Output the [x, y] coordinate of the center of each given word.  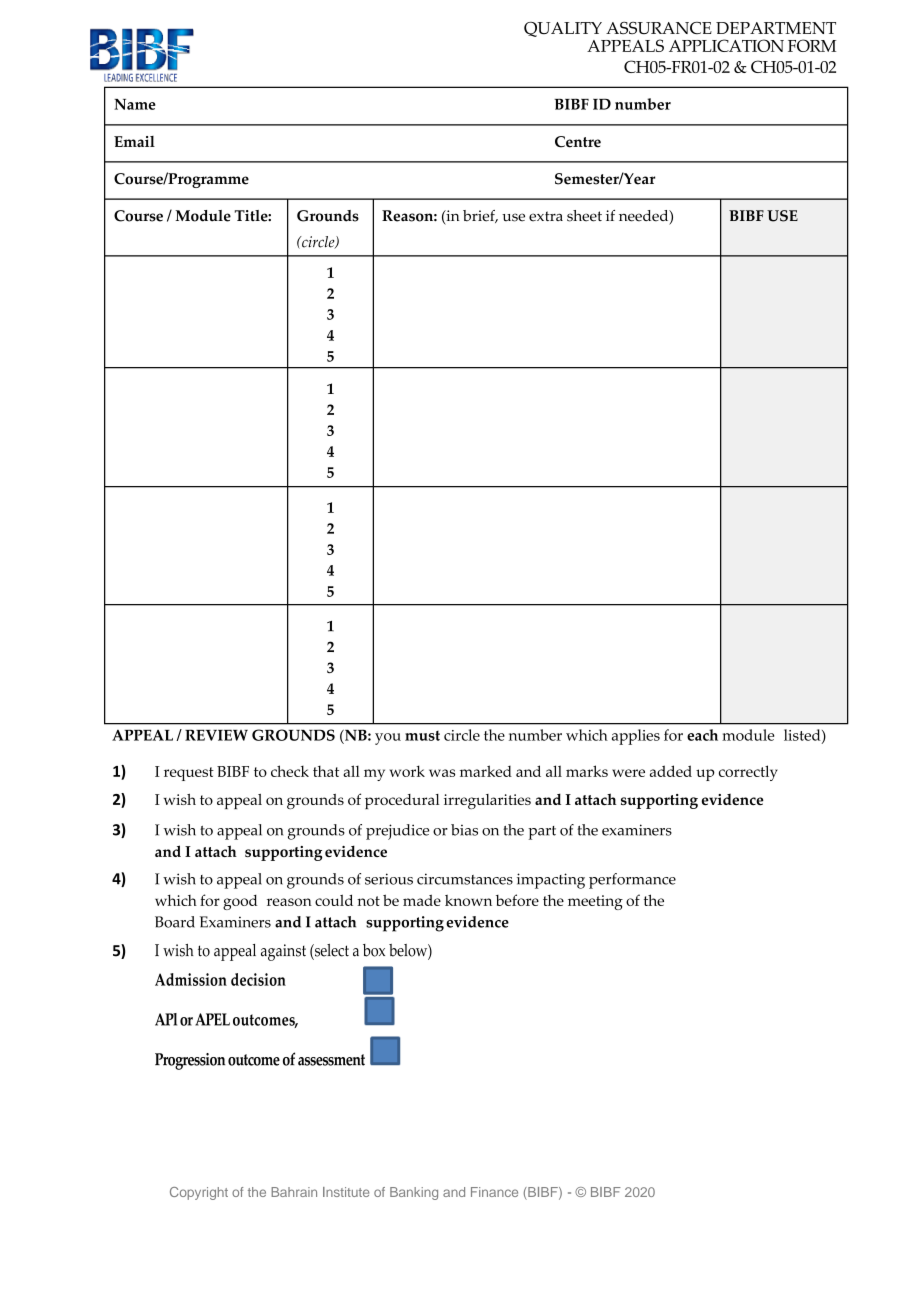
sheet [584, 216]
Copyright [199, 1193]
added [671, 771]
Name [135, 104]
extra [546, 216]
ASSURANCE [659, 28]
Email [134, 141]
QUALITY [563, 29]
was [442, 773]
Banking [414, 1193]
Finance [494, 1192]
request [189, 774]
